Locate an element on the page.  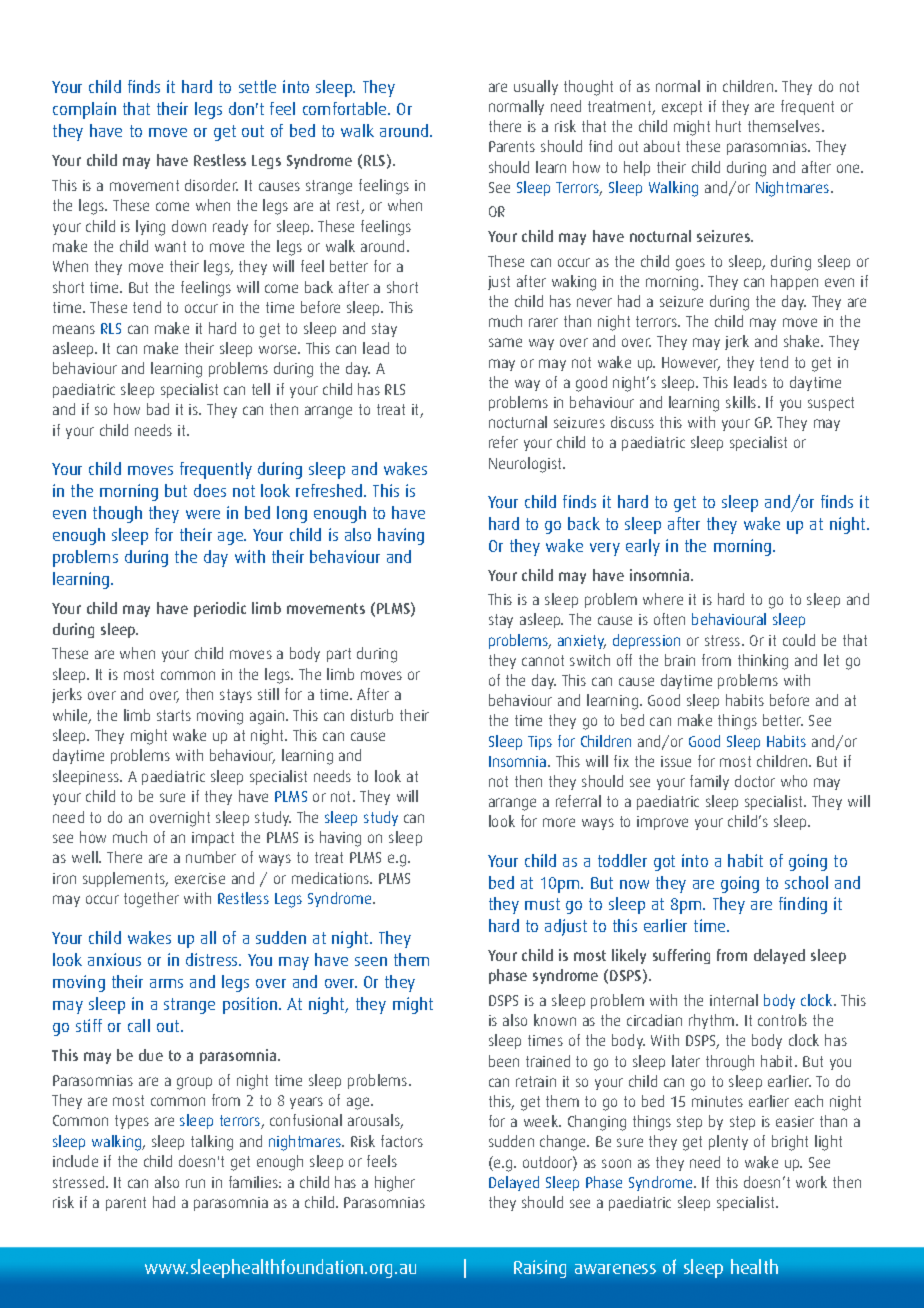
Neurologist is located at coordinates (526, 465).
